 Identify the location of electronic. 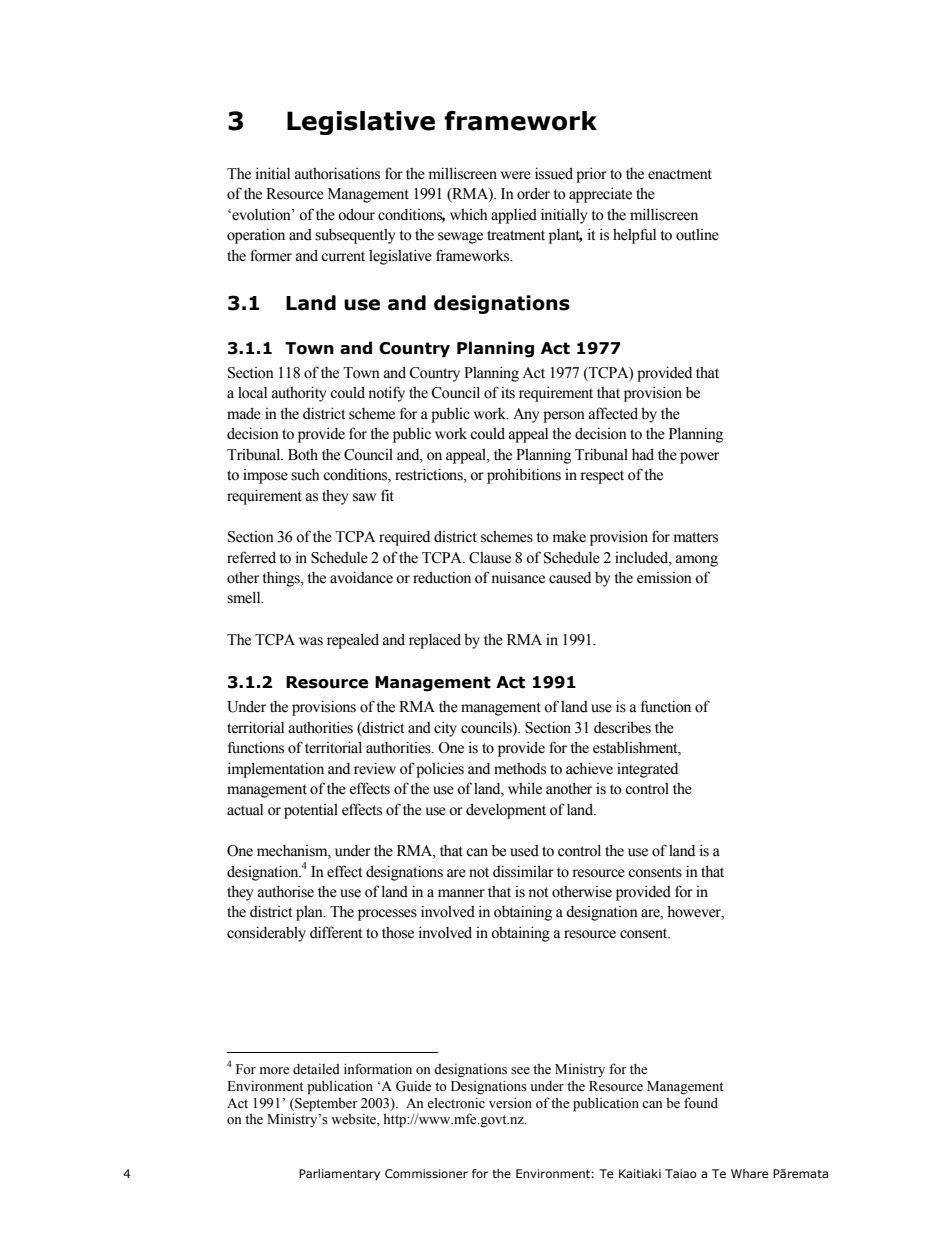
(456, 1103).
